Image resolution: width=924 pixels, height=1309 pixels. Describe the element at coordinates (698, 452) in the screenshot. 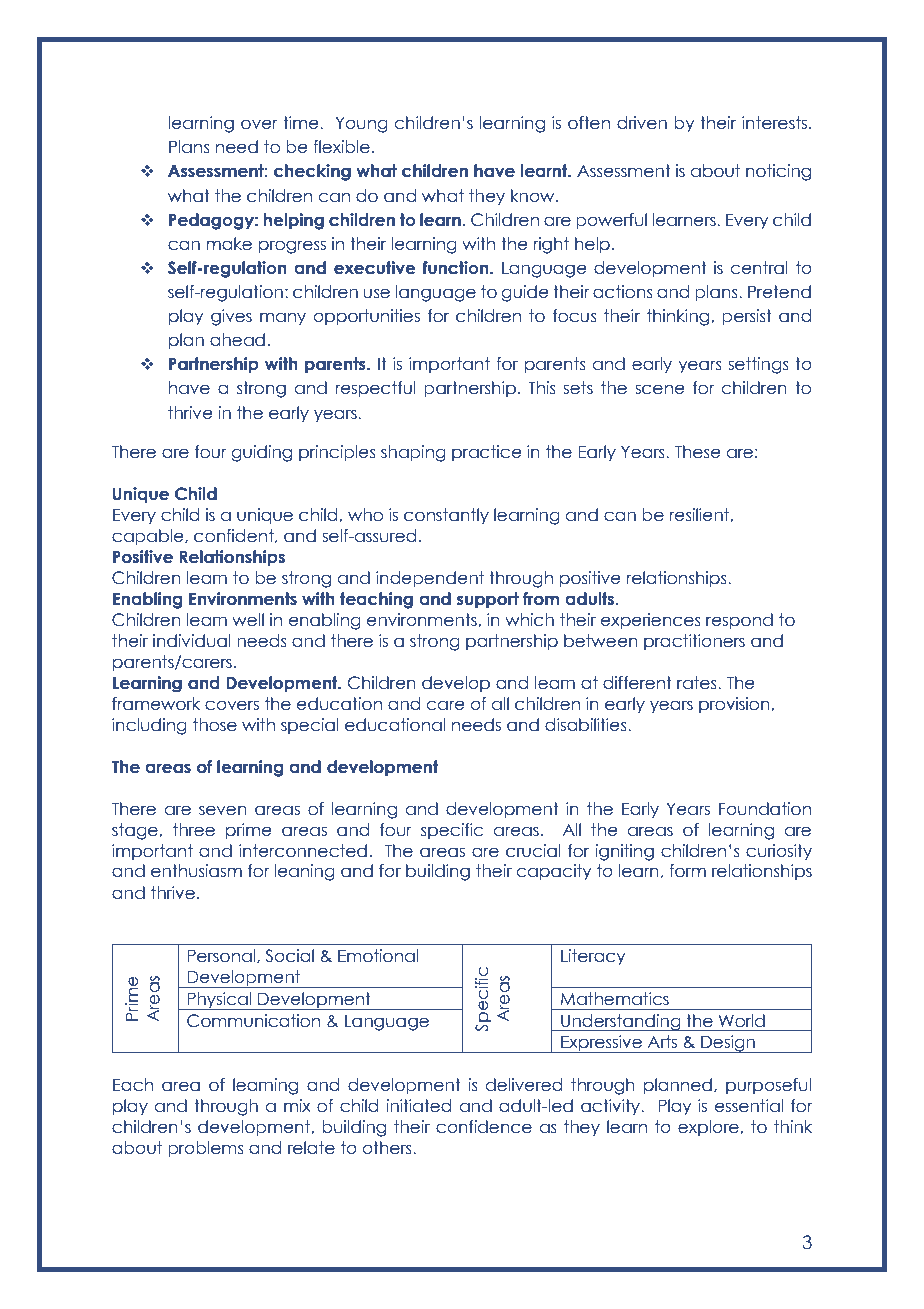

I see `These` at that location.
